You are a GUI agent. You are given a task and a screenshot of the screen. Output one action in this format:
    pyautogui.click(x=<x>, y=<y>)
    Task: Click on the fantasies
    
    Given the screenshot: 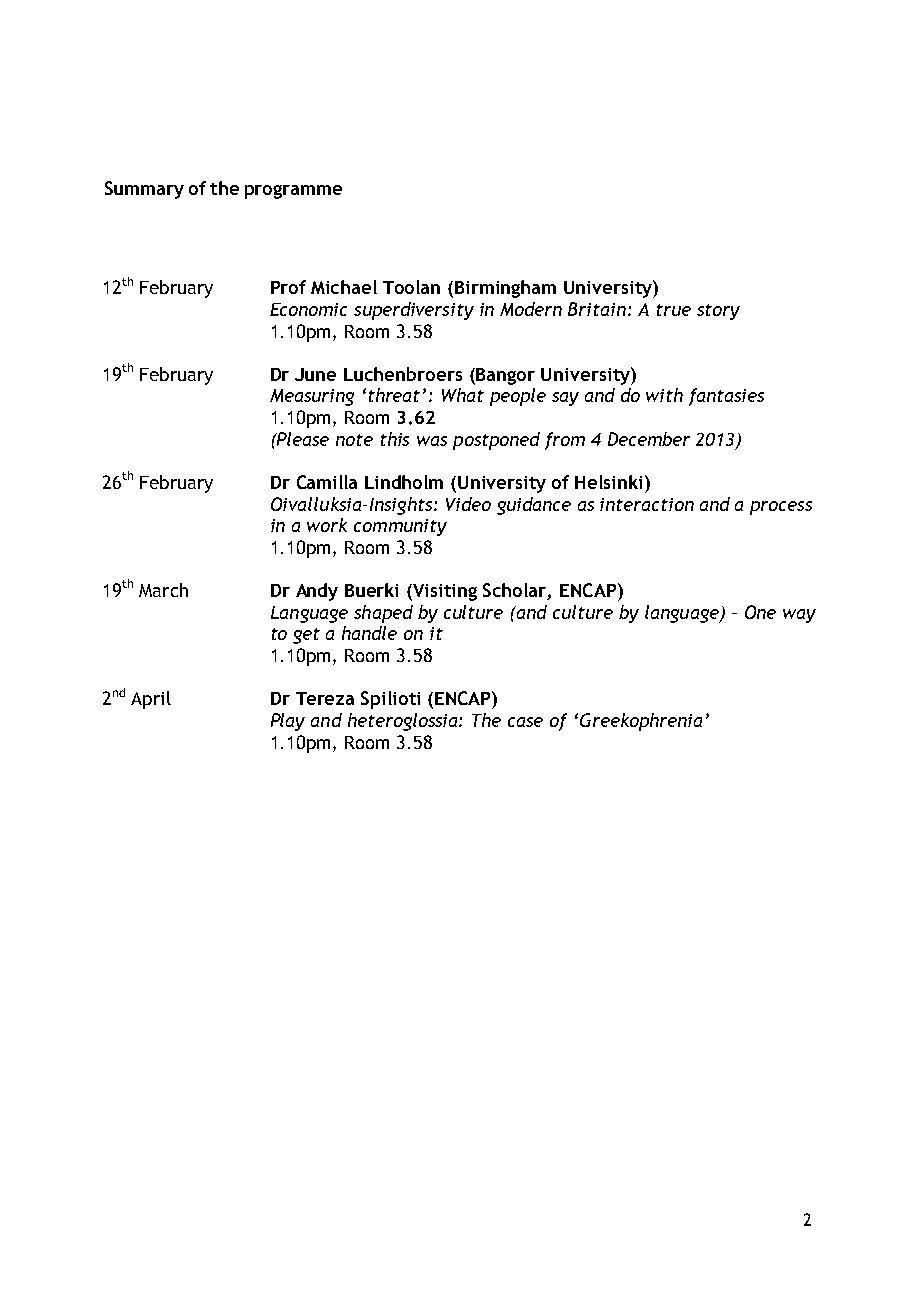 What is the action you would take?
    pyautogui.click(x=726, y=397)
